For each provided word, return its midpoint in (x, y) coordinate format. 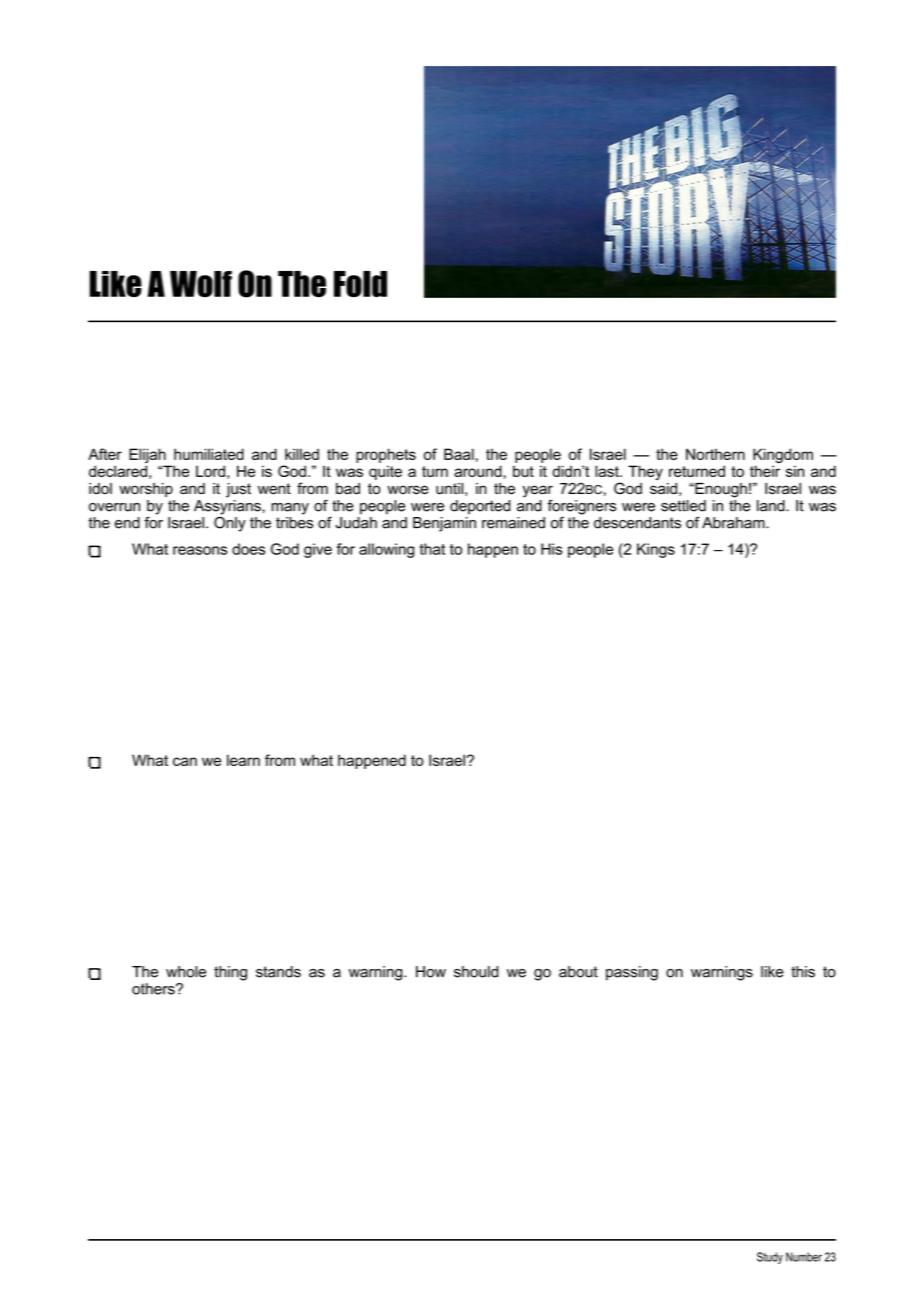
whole (186, 972)
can (185, 761)
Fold (360, 284)
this (803, 972)
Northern (715, 454)
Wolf (201, 284)
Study (770, 1258)
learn (243, 760)
